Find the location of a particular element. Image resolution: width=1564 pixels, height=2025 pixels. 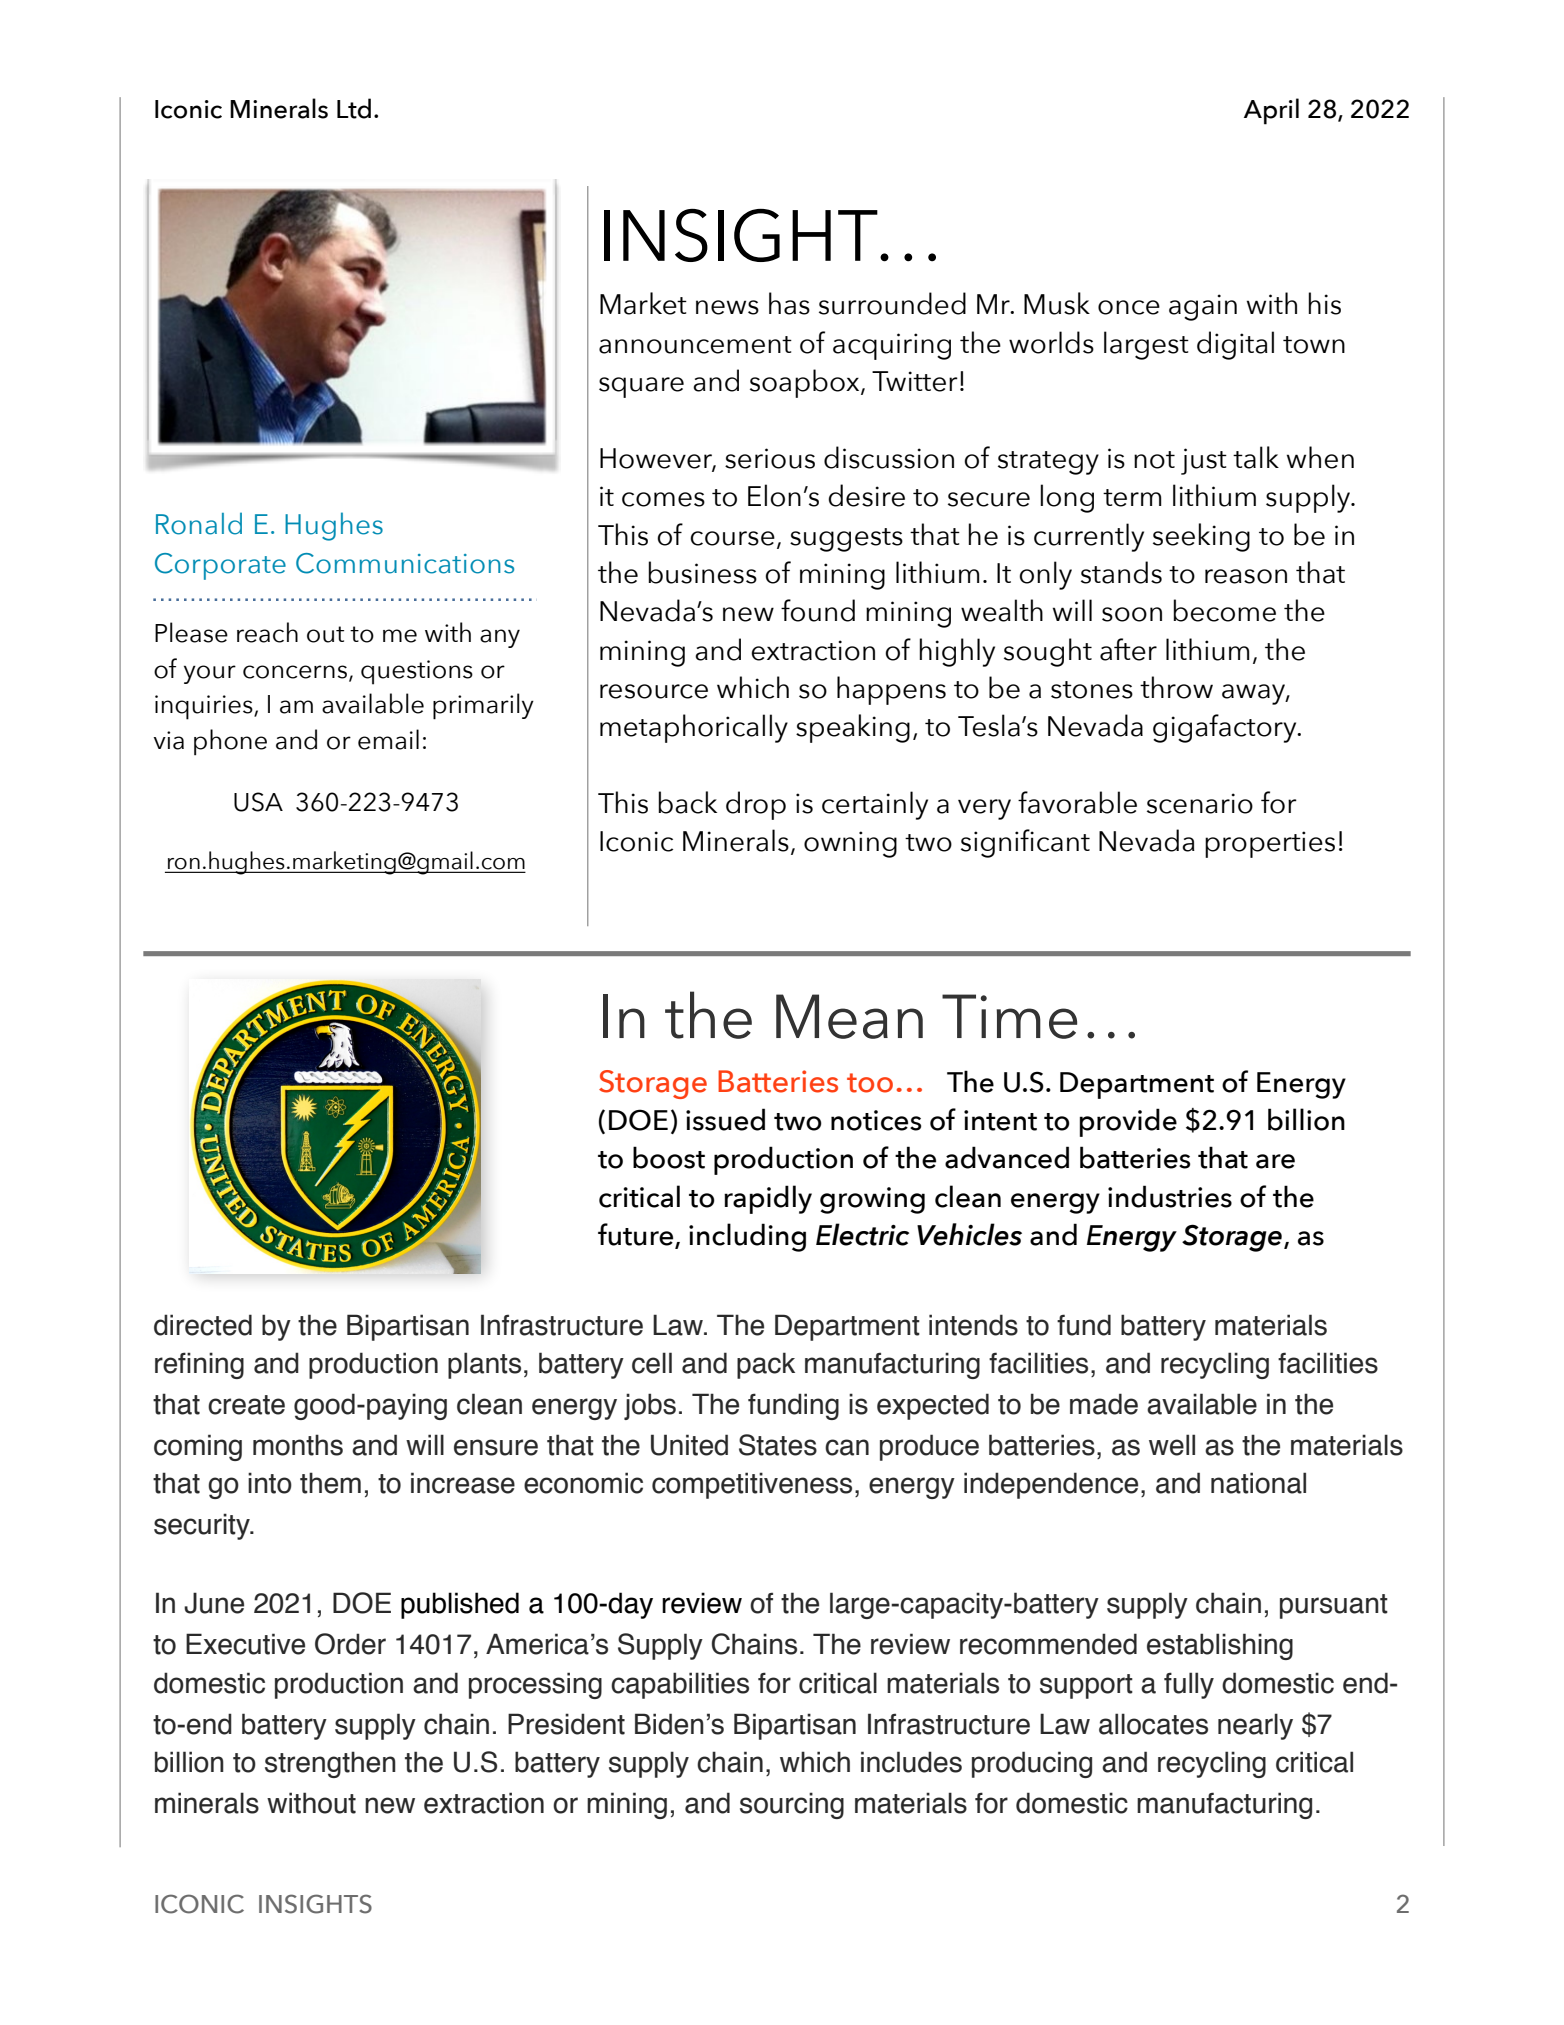

April is located at coordinates (1271, 111).
